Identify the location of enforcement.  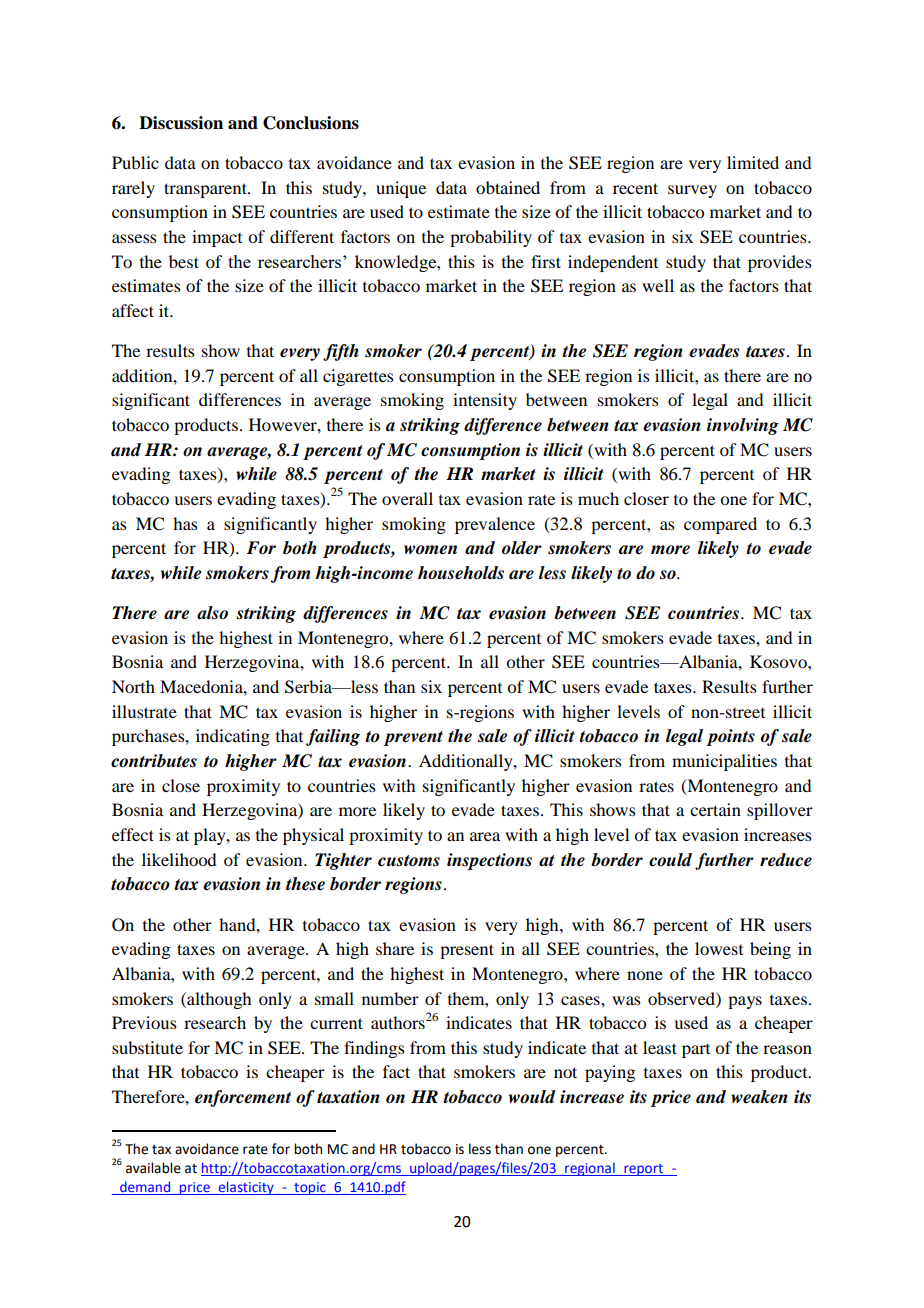
(243, 1098).
